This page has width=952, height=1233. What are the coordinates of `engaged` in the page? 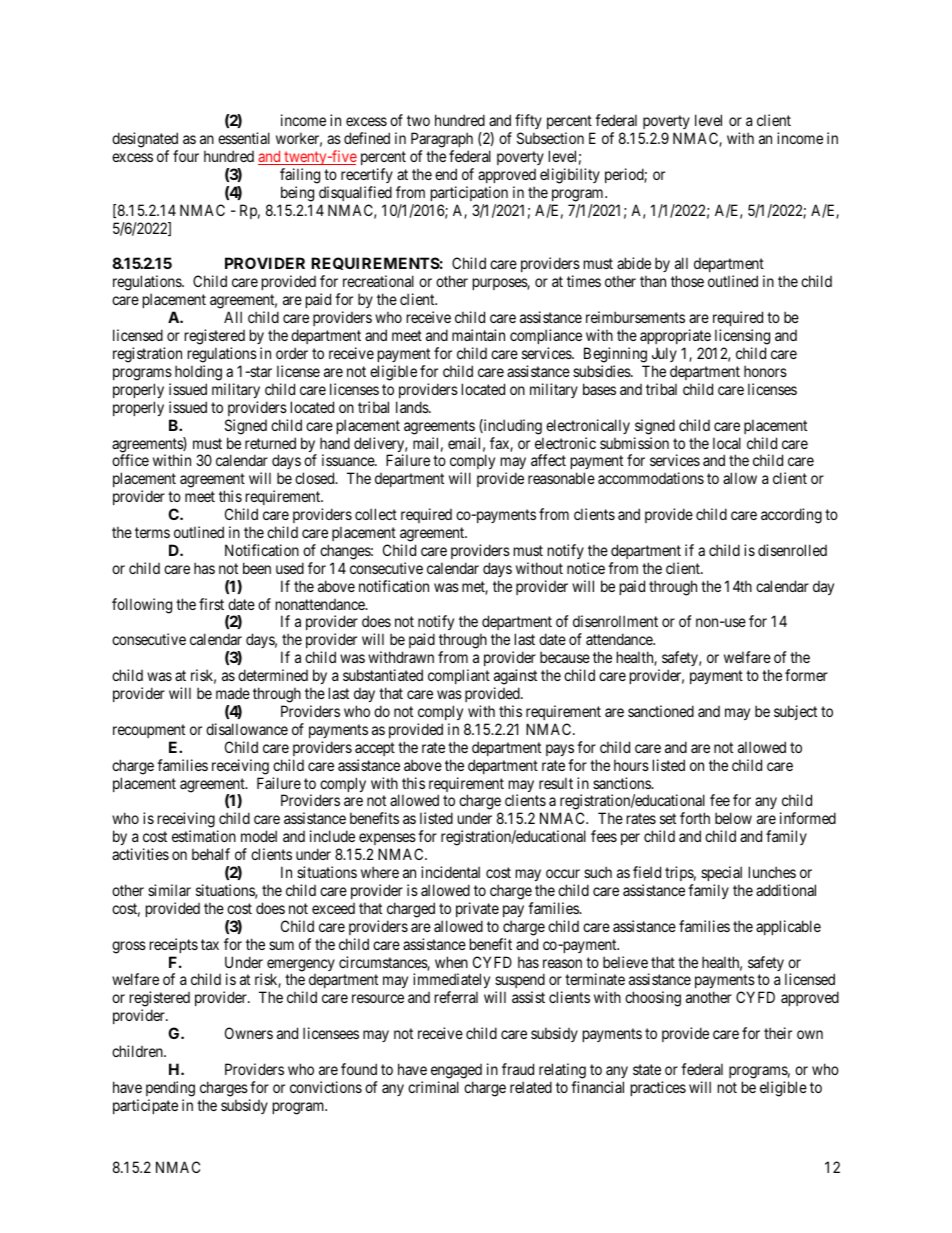 It's located at (456, 1073).
